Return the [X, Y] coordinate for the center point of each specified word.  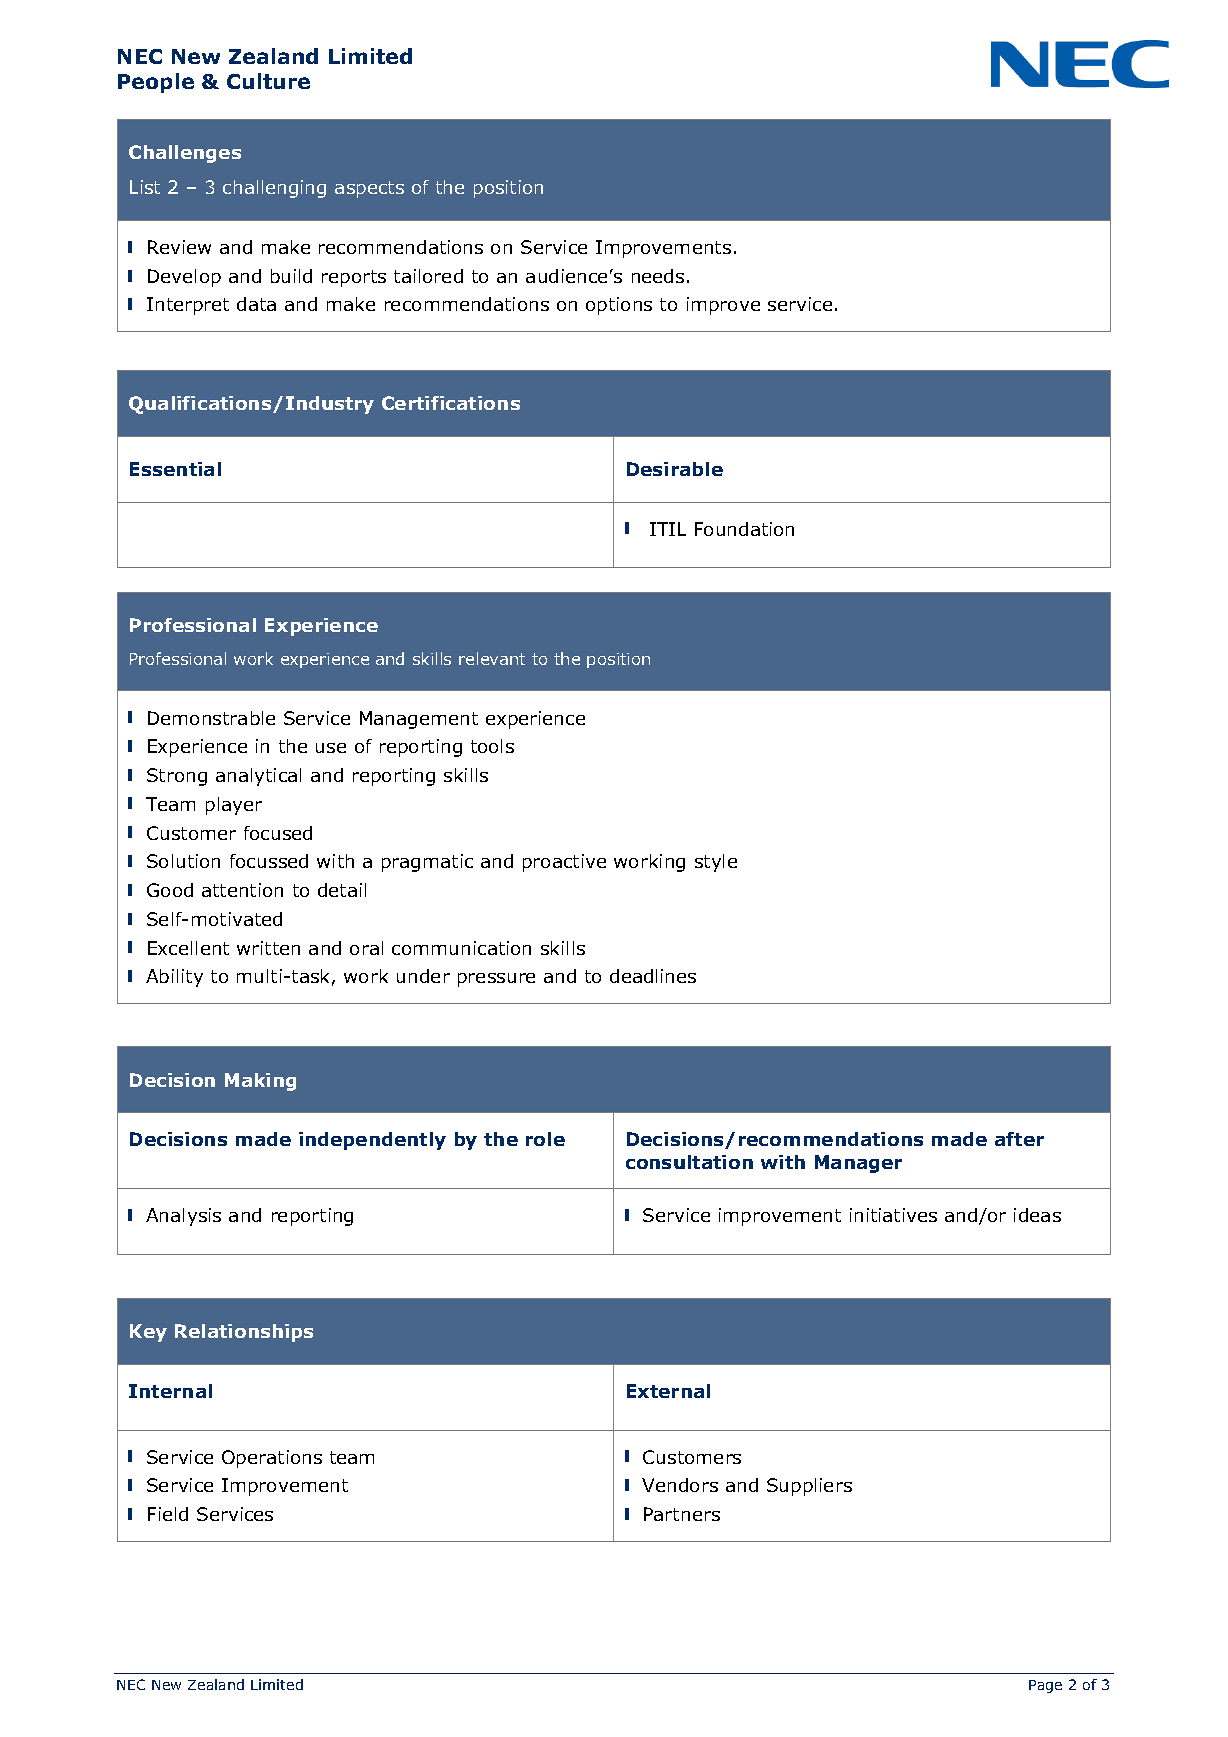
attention [242, 890]
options [619, 306]
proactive [564, 863]
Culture [268, 81]
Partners [682, 1514]
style [716, 863]
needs [658, 276]
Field [168, 1514]
